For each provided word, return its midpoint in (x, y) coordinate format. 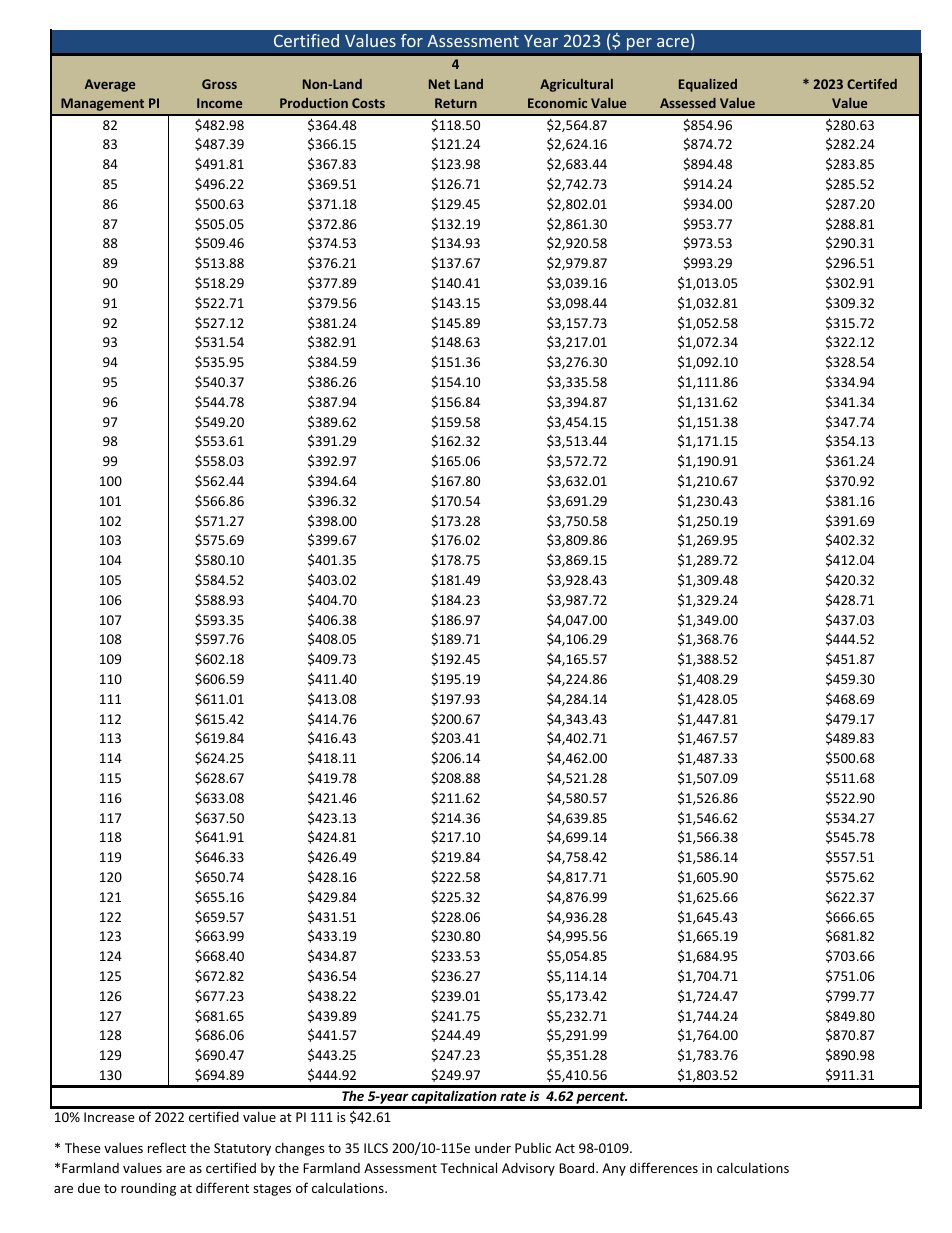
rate (513, 1096)
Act (565, 1148)
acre (674, 44)
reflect (167, 1147)
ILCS (376, 1148)
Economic (557, 103)
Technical (468, 1167)
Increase (109, 1117)
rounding (148, 1189)
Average (110, 85)
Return (456, 103)
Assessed (688, 103)
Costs (368, 103)
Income (219, 103)
